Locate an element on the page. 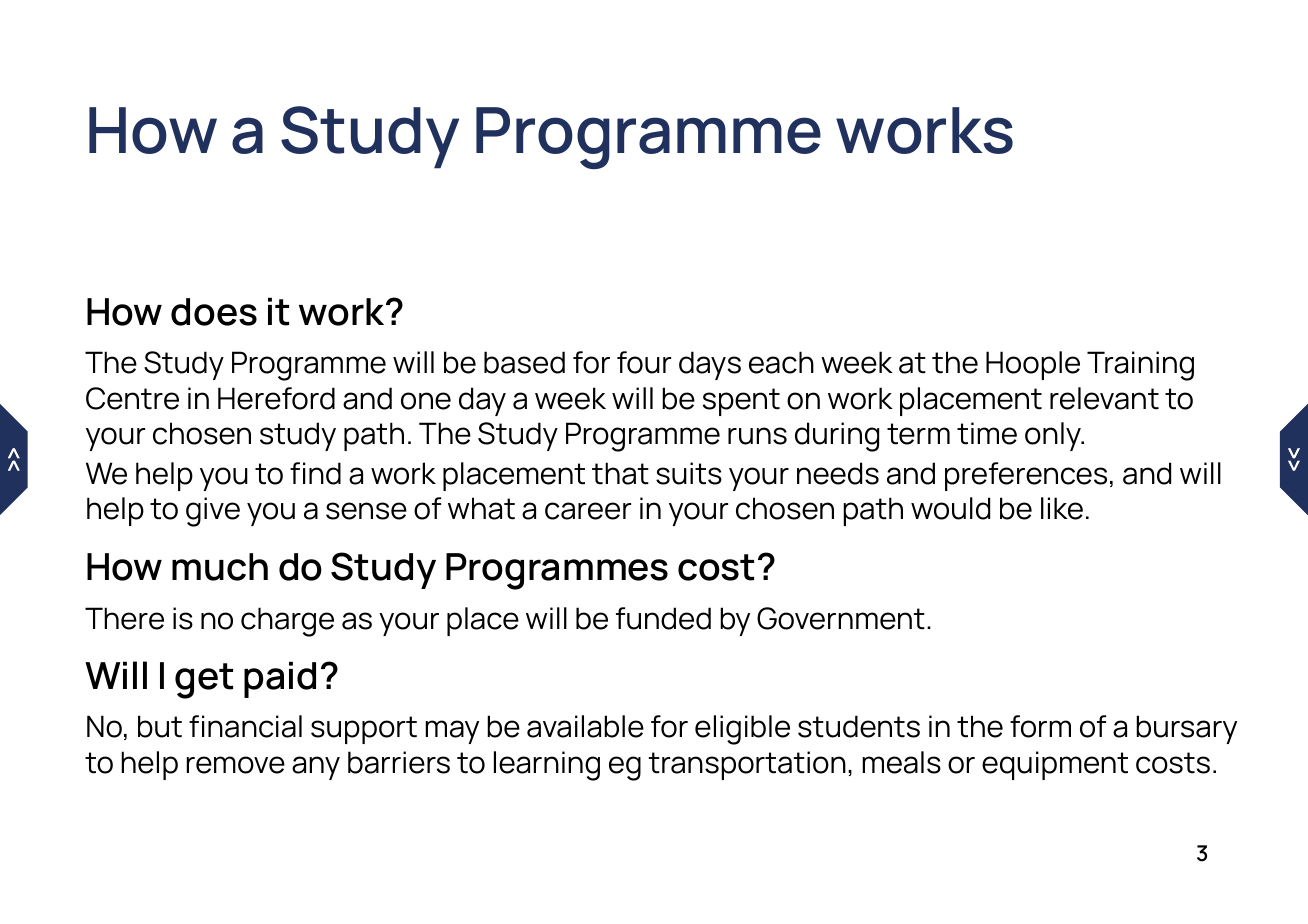 The image size is (1308, 924). equipment is located at coordinates (1055, 765).
